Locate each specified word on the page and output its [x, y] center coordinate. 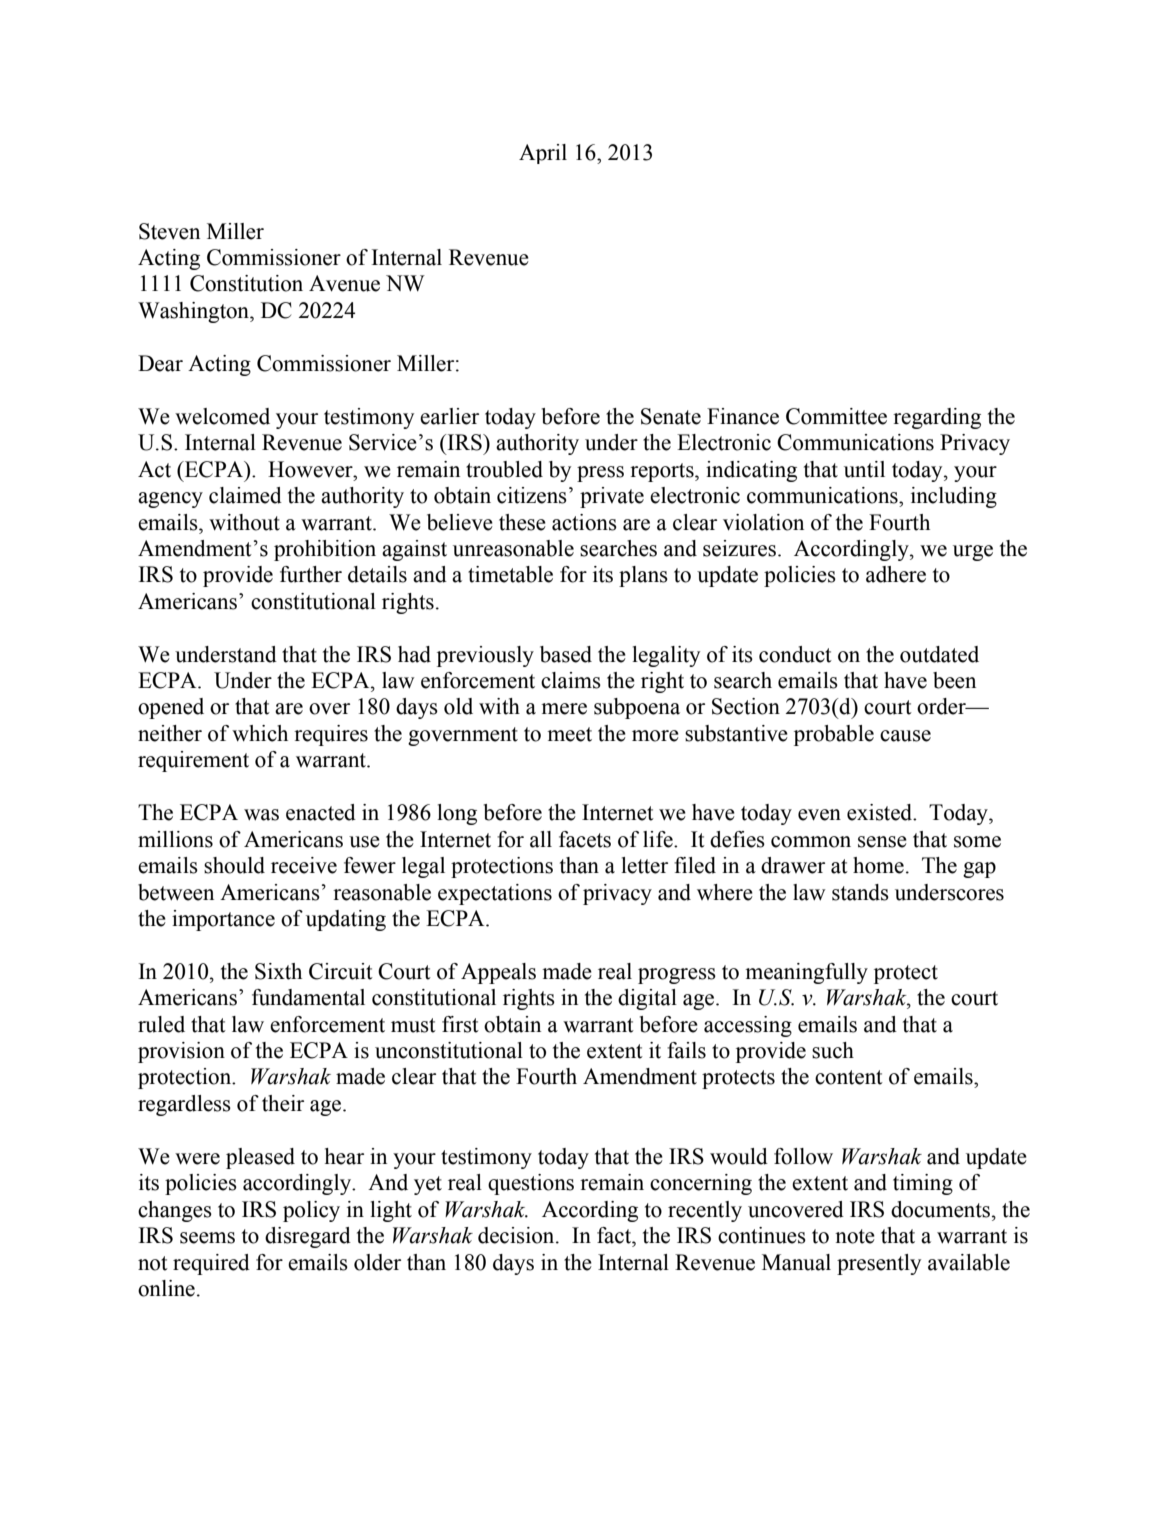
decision [517, 1235]
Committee [836, 416]
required [211, 1264]
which [260, 733]
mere [564, 709]
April [543, 154]
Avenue [344, 283]
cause [905, 736]
